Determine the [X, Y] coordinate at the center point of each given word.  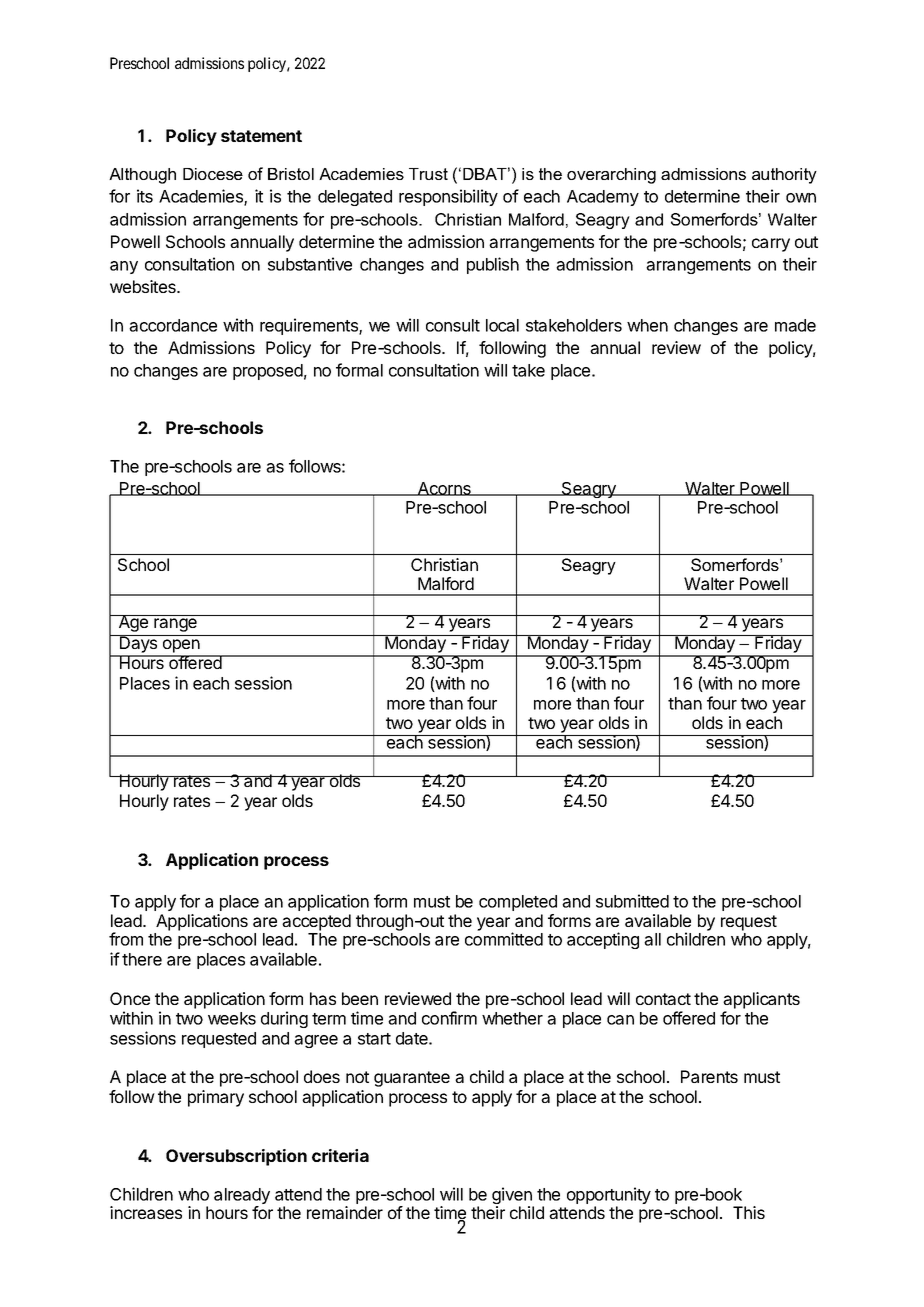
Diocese [213, 174]
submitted [632, 901]
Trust [428, 174]
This [749, 1212]
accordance [173, 325]
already [242, 1197]
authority [784, 176]
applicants [761, 1000]
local [502, 325]
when [647, 325]
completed [518, 903]
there [142, 959]
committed [504, 939]
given [513, 1197]
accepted [316, 922]
